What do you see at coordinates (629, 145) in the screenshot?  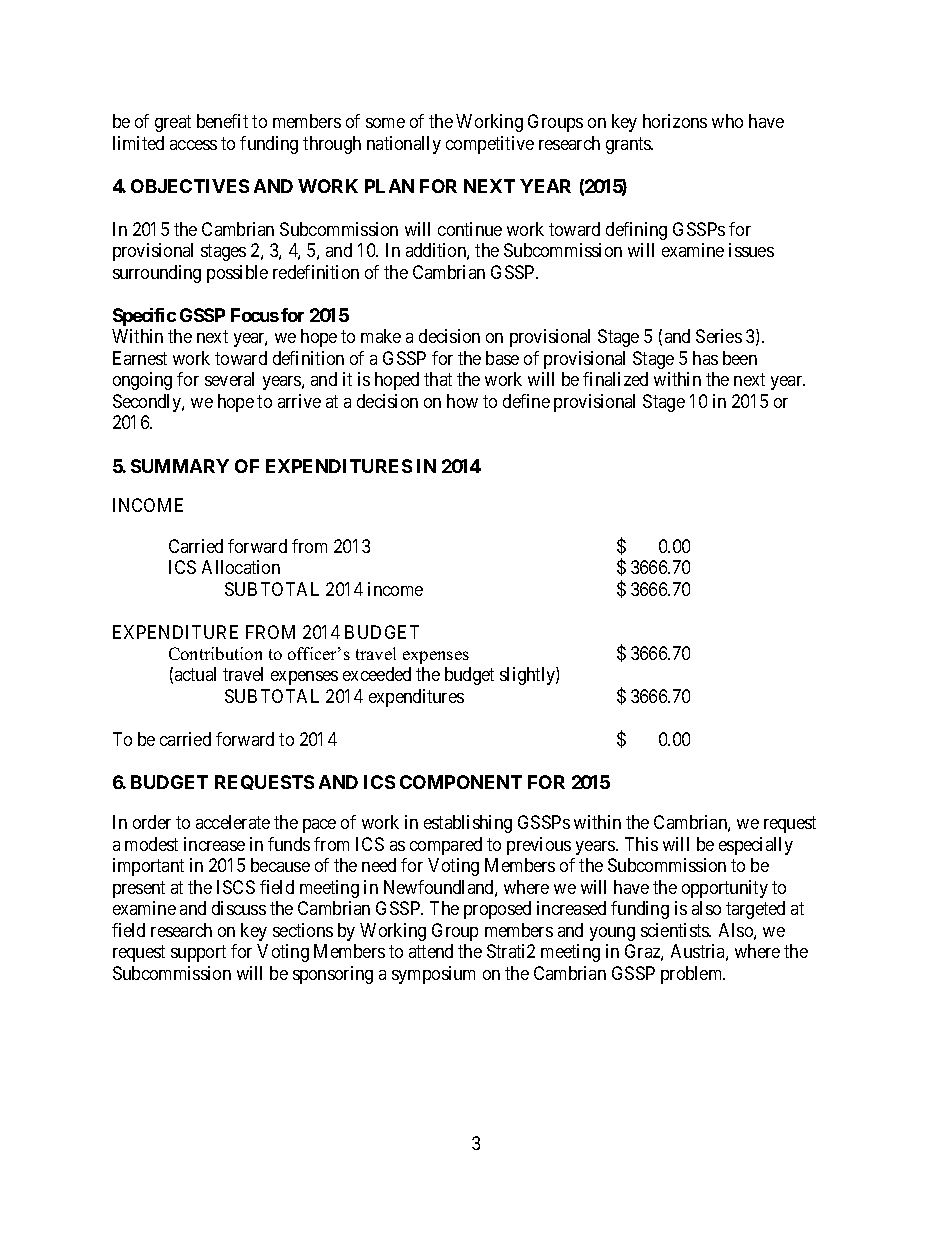 I see `grants` at bounding box center [629, 145].
